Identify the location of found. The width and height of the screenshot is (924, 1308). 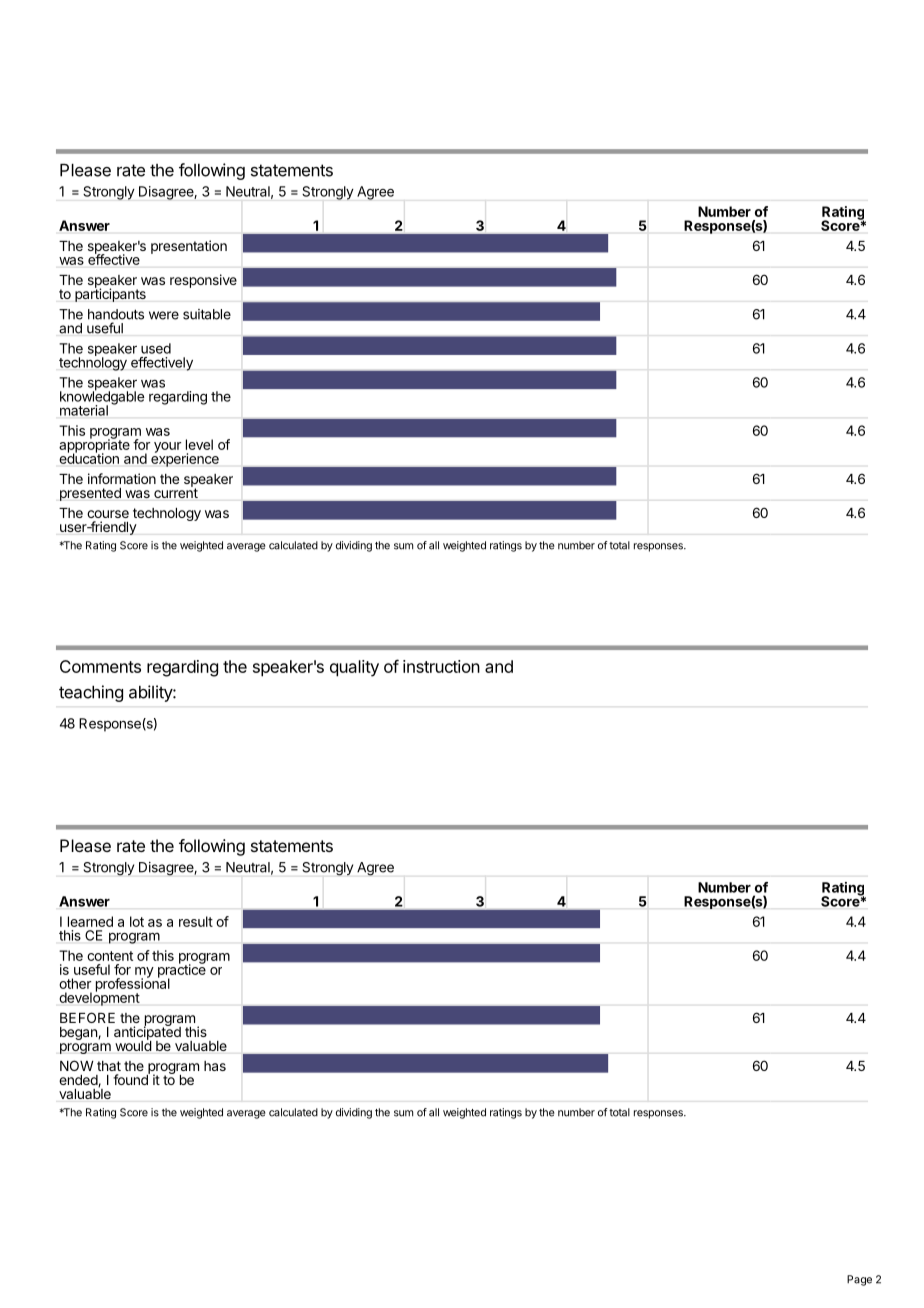
(131, 1078).
